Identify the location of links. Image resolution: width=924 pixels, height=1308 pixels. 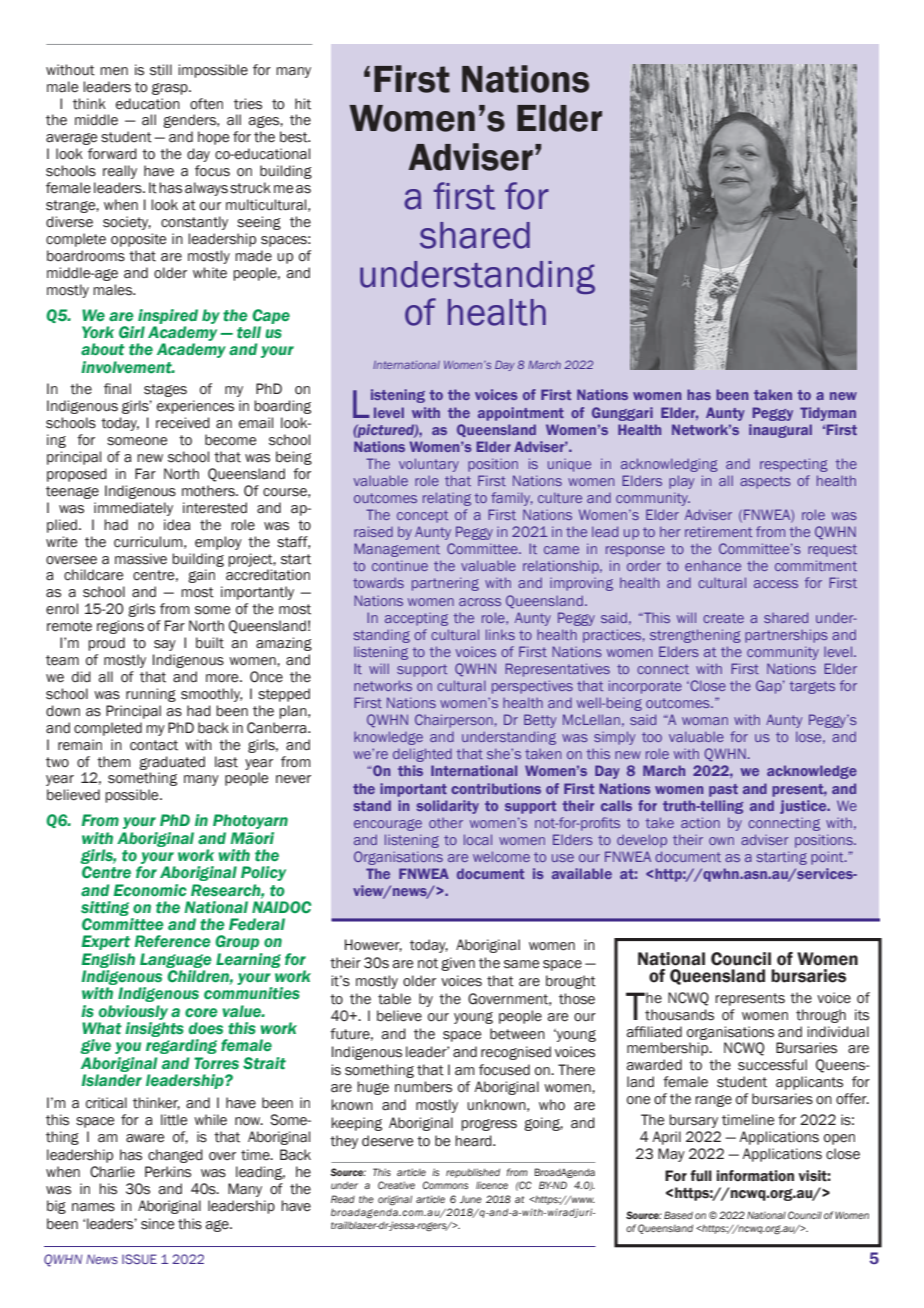
(500, 634).
